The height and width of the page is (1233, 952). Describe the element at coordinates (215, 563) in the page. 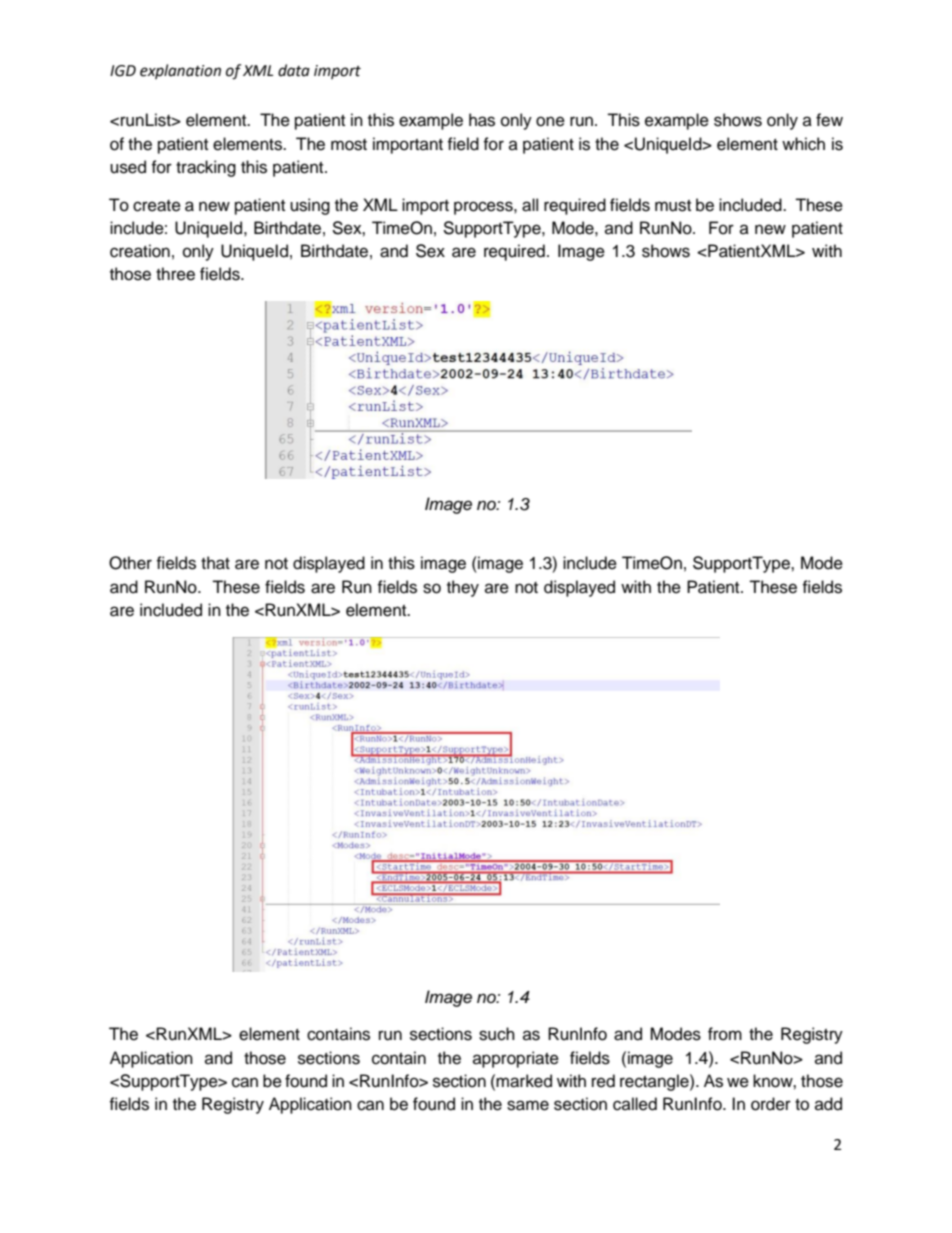

I see `that` at that location.
